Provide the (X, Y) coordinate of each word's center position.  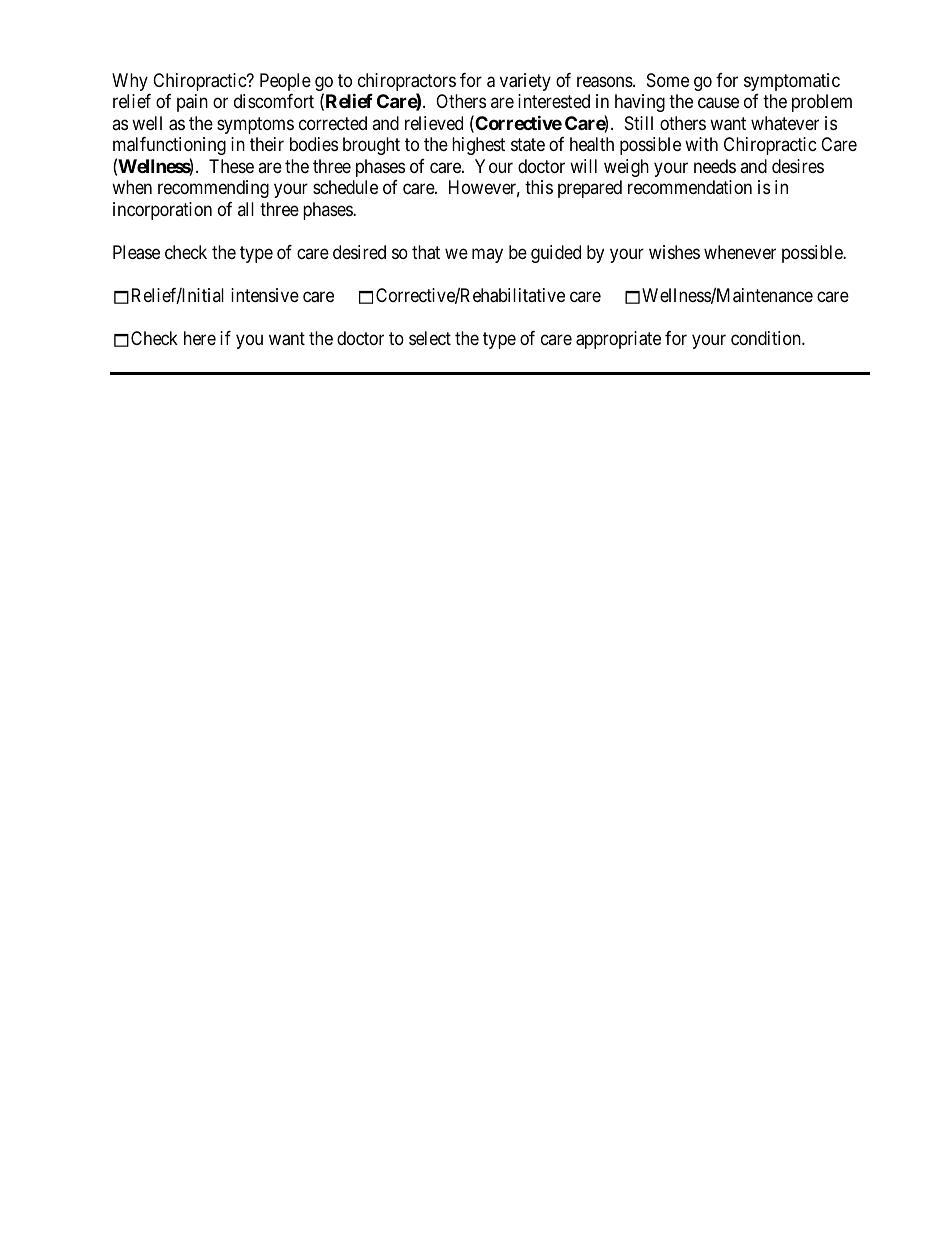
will (583, 166)
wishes (674, 252)
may (487, 255)
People (285, 82)
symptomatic (792, 82)
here (200, 338)
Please (136, 252)
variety (525, 82)
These (231, 166)
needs (715, 166)
